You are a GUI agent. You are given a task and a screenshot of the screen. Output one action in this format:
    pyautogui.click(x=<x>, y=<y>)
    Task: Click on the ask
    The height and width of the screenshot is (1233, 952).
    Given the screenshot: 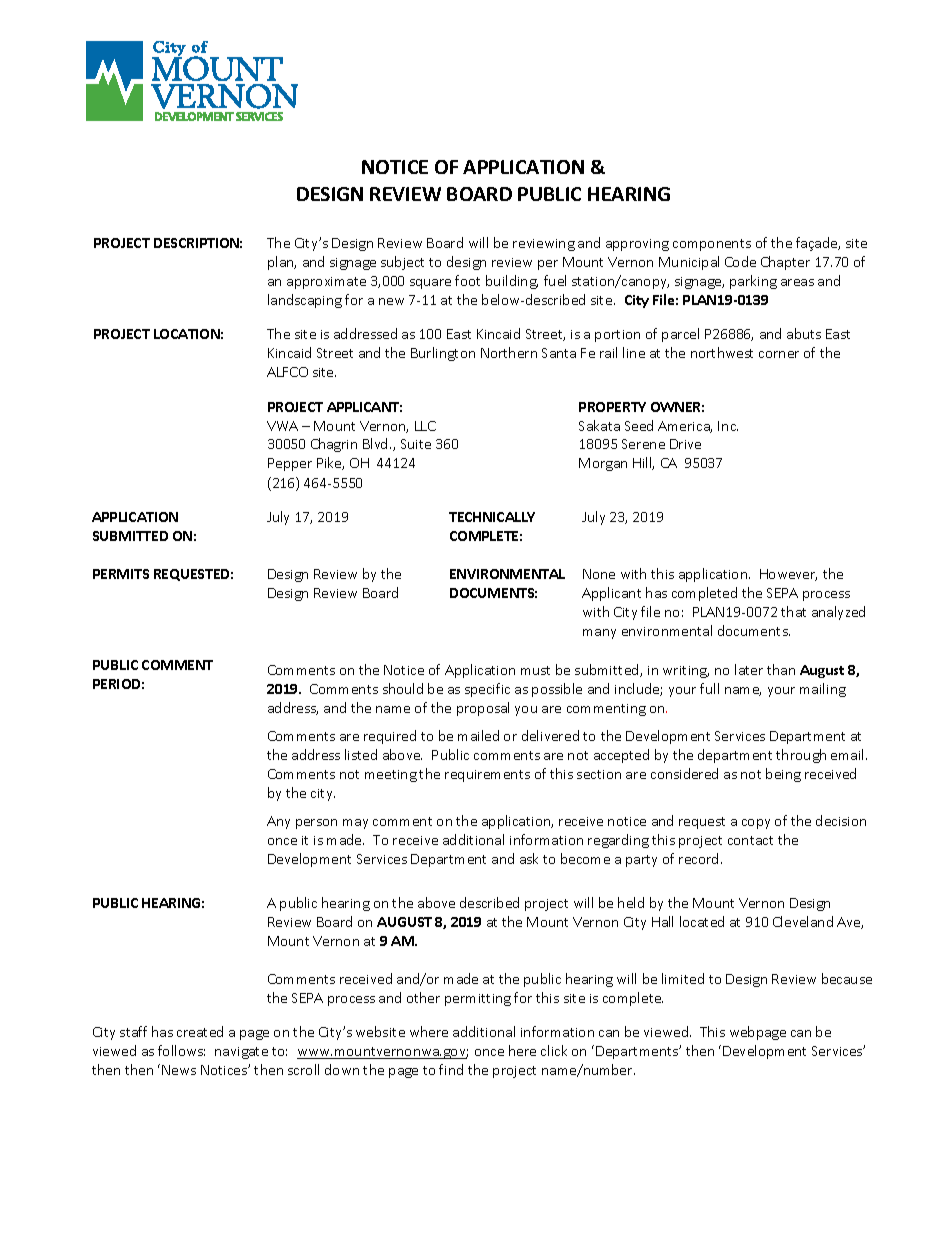 What is the action you would take?
    pyautogui.click(x=529, y=858)
